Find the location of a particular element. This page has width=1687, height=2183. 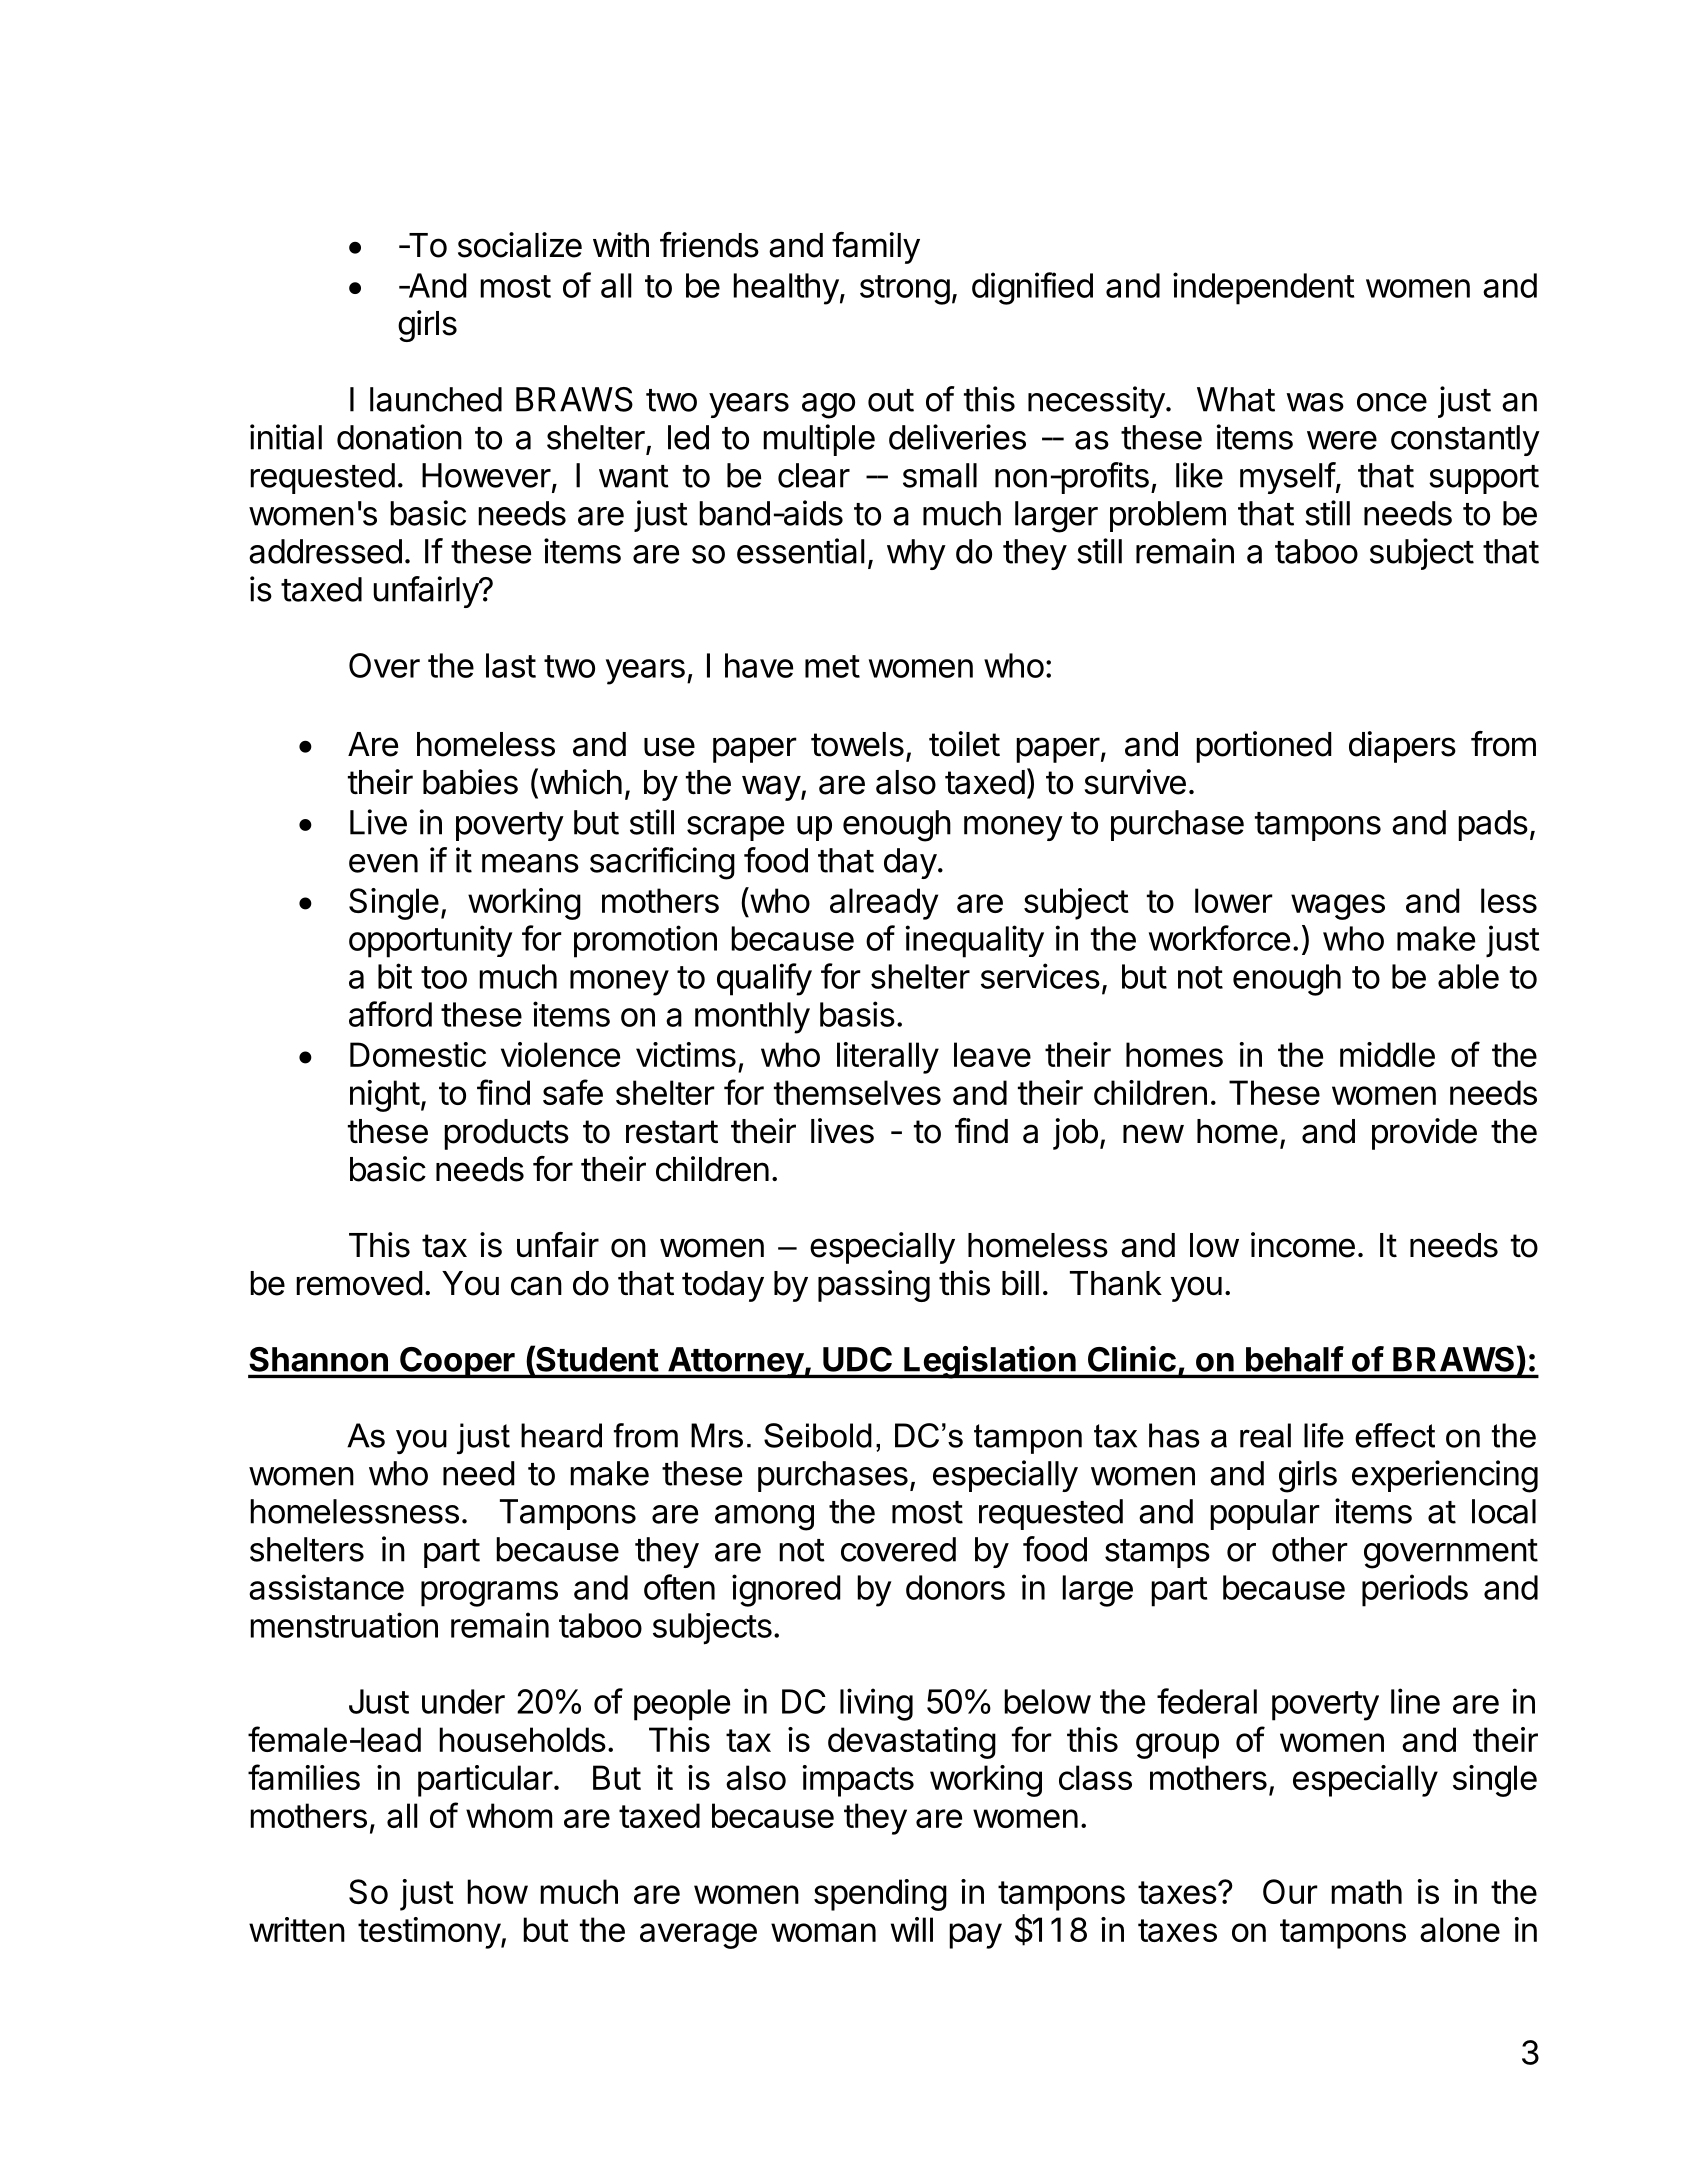

socialize is located at coordinates (520, 245).
